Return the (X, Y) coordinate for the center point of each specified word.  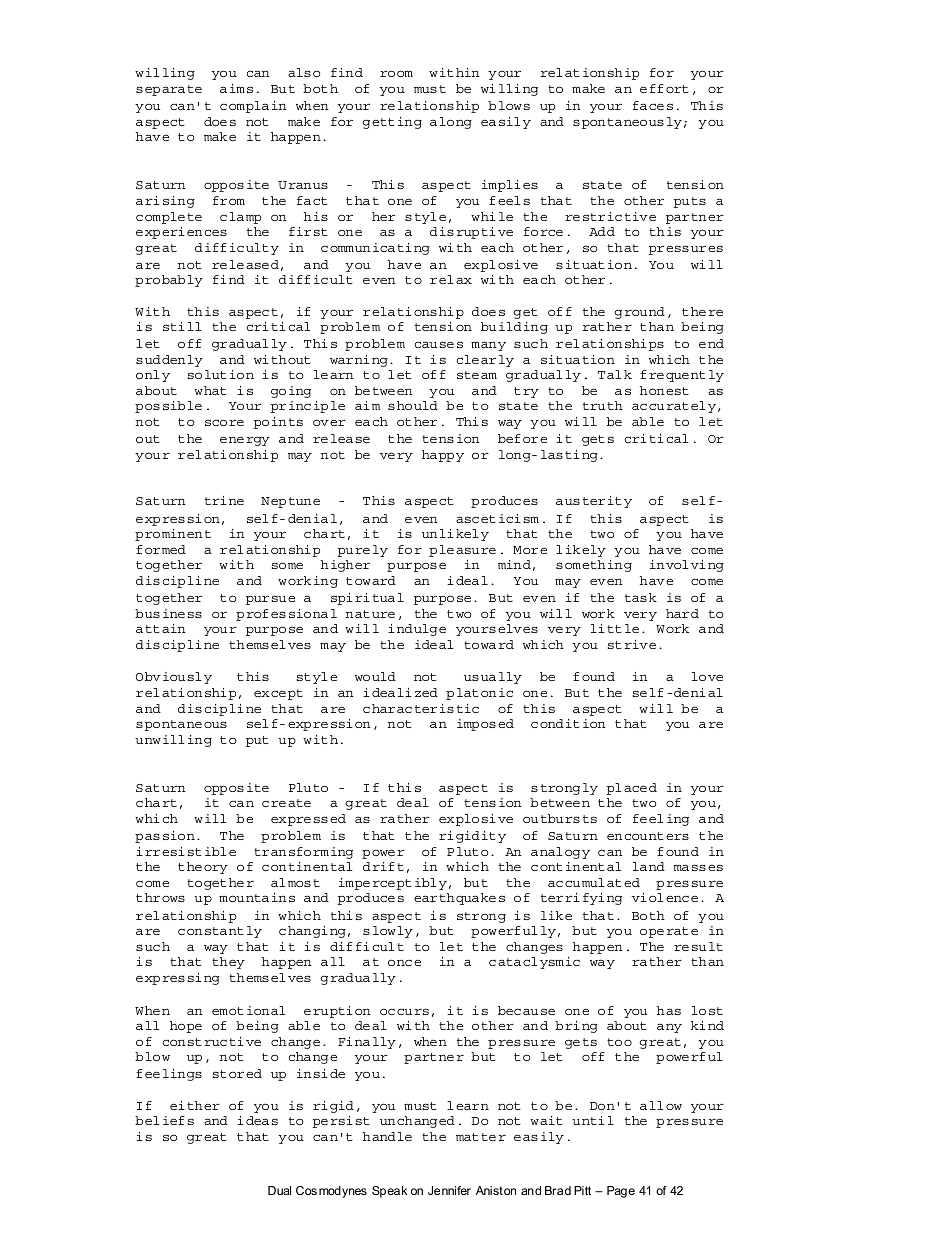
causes (439, 344)
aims (236, 88)
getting (392, 123)
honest (664, 390)
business (168, 613)
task (641, 597)
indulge (417, 630)
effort (664, 88)
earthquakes (459, 899)
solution (220, 374)
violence (664, 897)
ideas (257, 1120)
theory (203, 868)
